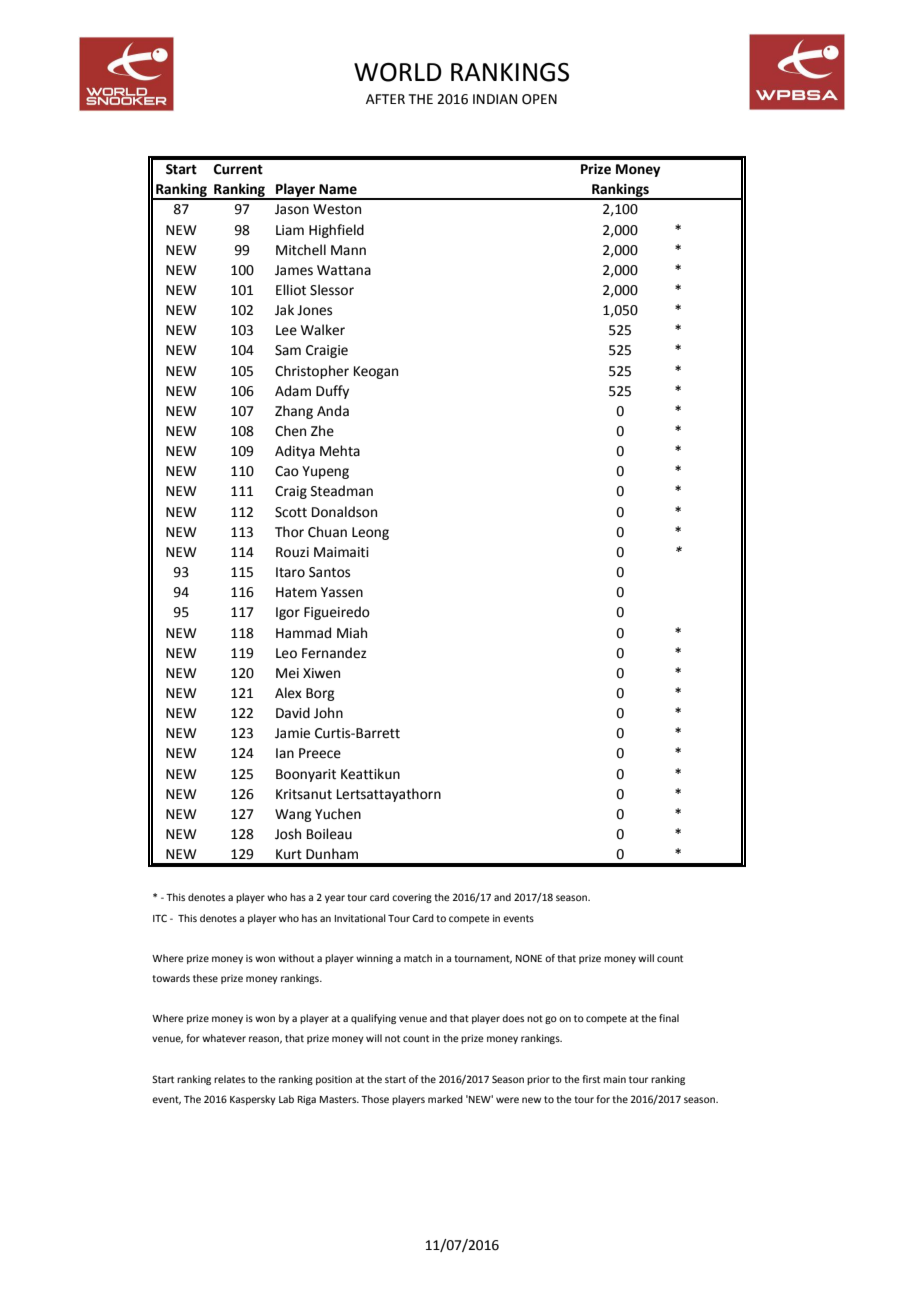  What do you see at coordinates (445, 1099) in the screenshot?
I see `marked` at bounding box center [445, 1099].
